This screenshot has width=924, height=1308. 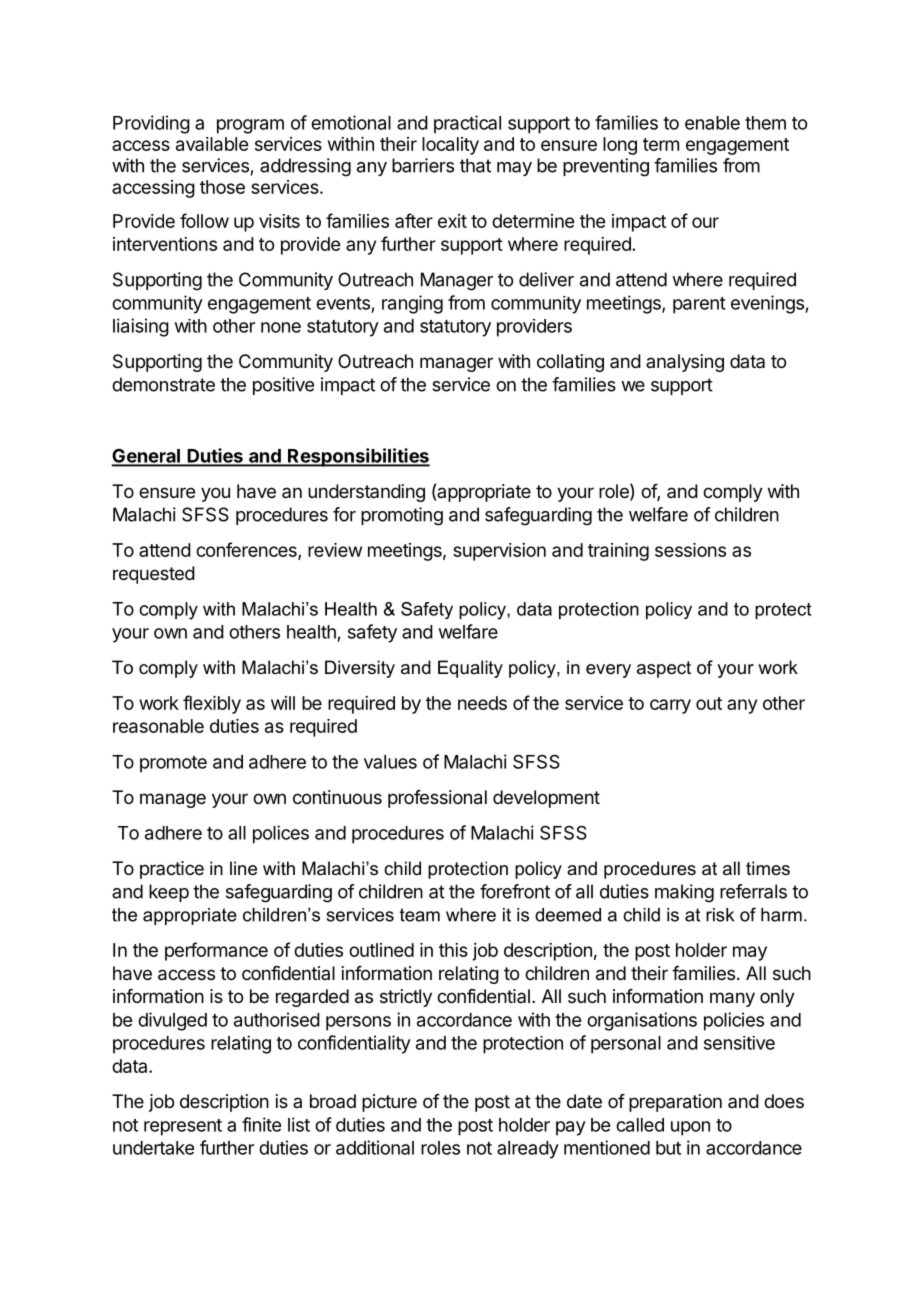 I want to click on analysing, so click(x=685, y=363).
